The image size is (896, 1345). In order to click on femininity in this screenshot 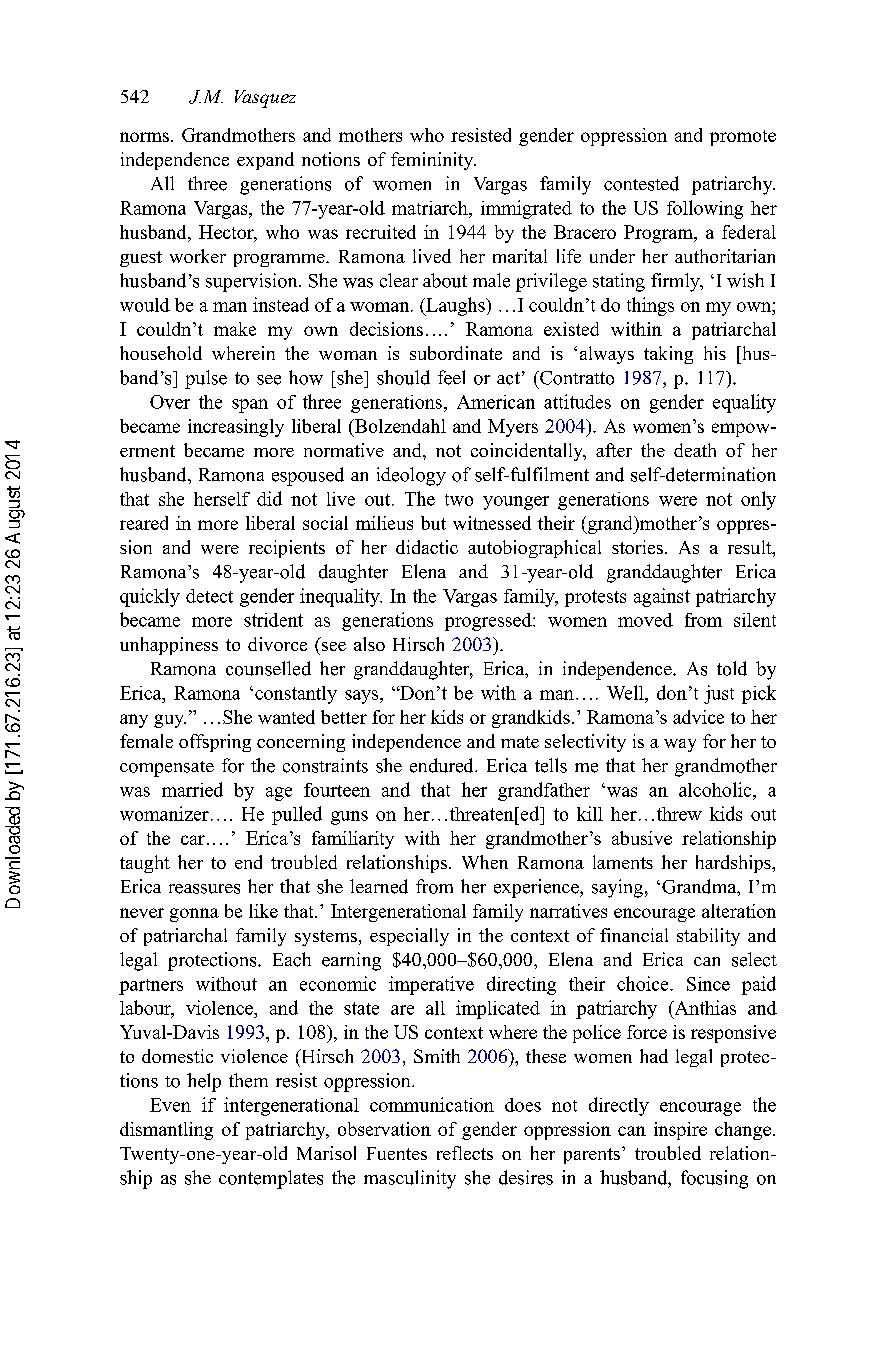, I will do `click(433, 161)`.
